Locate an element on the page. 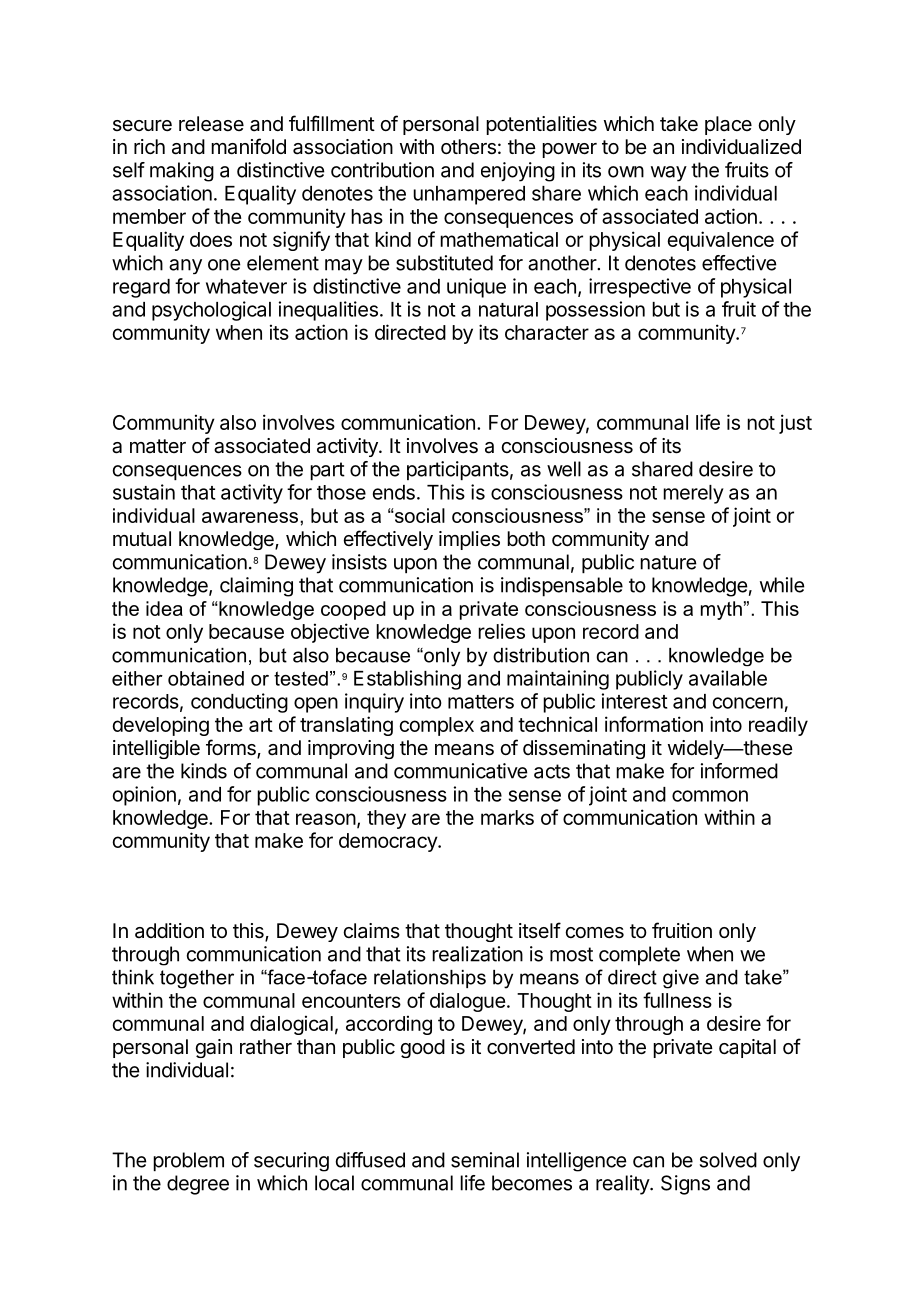 The height and width of the image is (1308, 924). problem is located at coordinates (188, 1161).
